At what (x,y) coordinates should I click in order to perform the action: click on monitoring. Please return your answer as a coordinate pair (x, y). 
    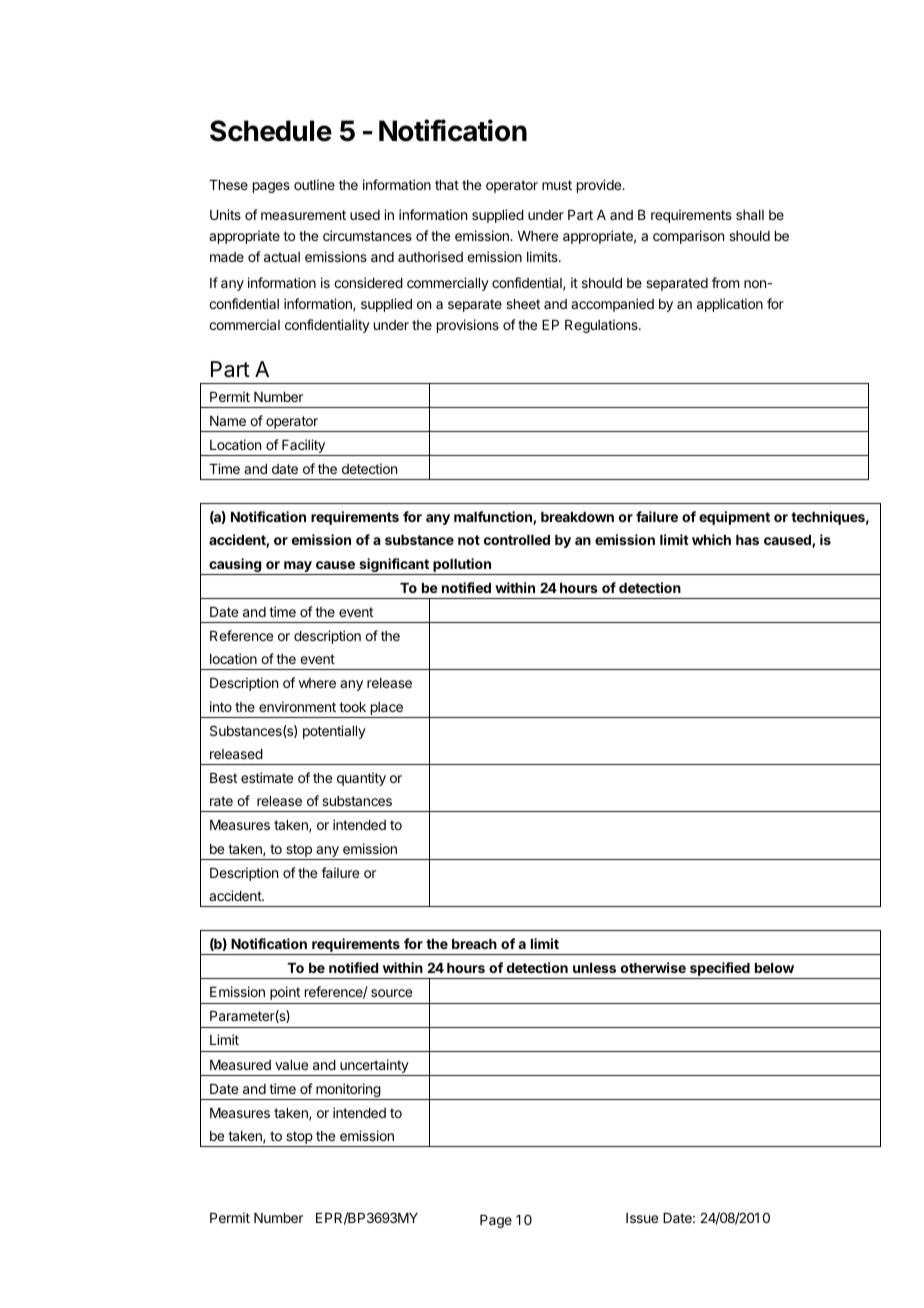
    Looking at the image, I should click on (348, 1091).
